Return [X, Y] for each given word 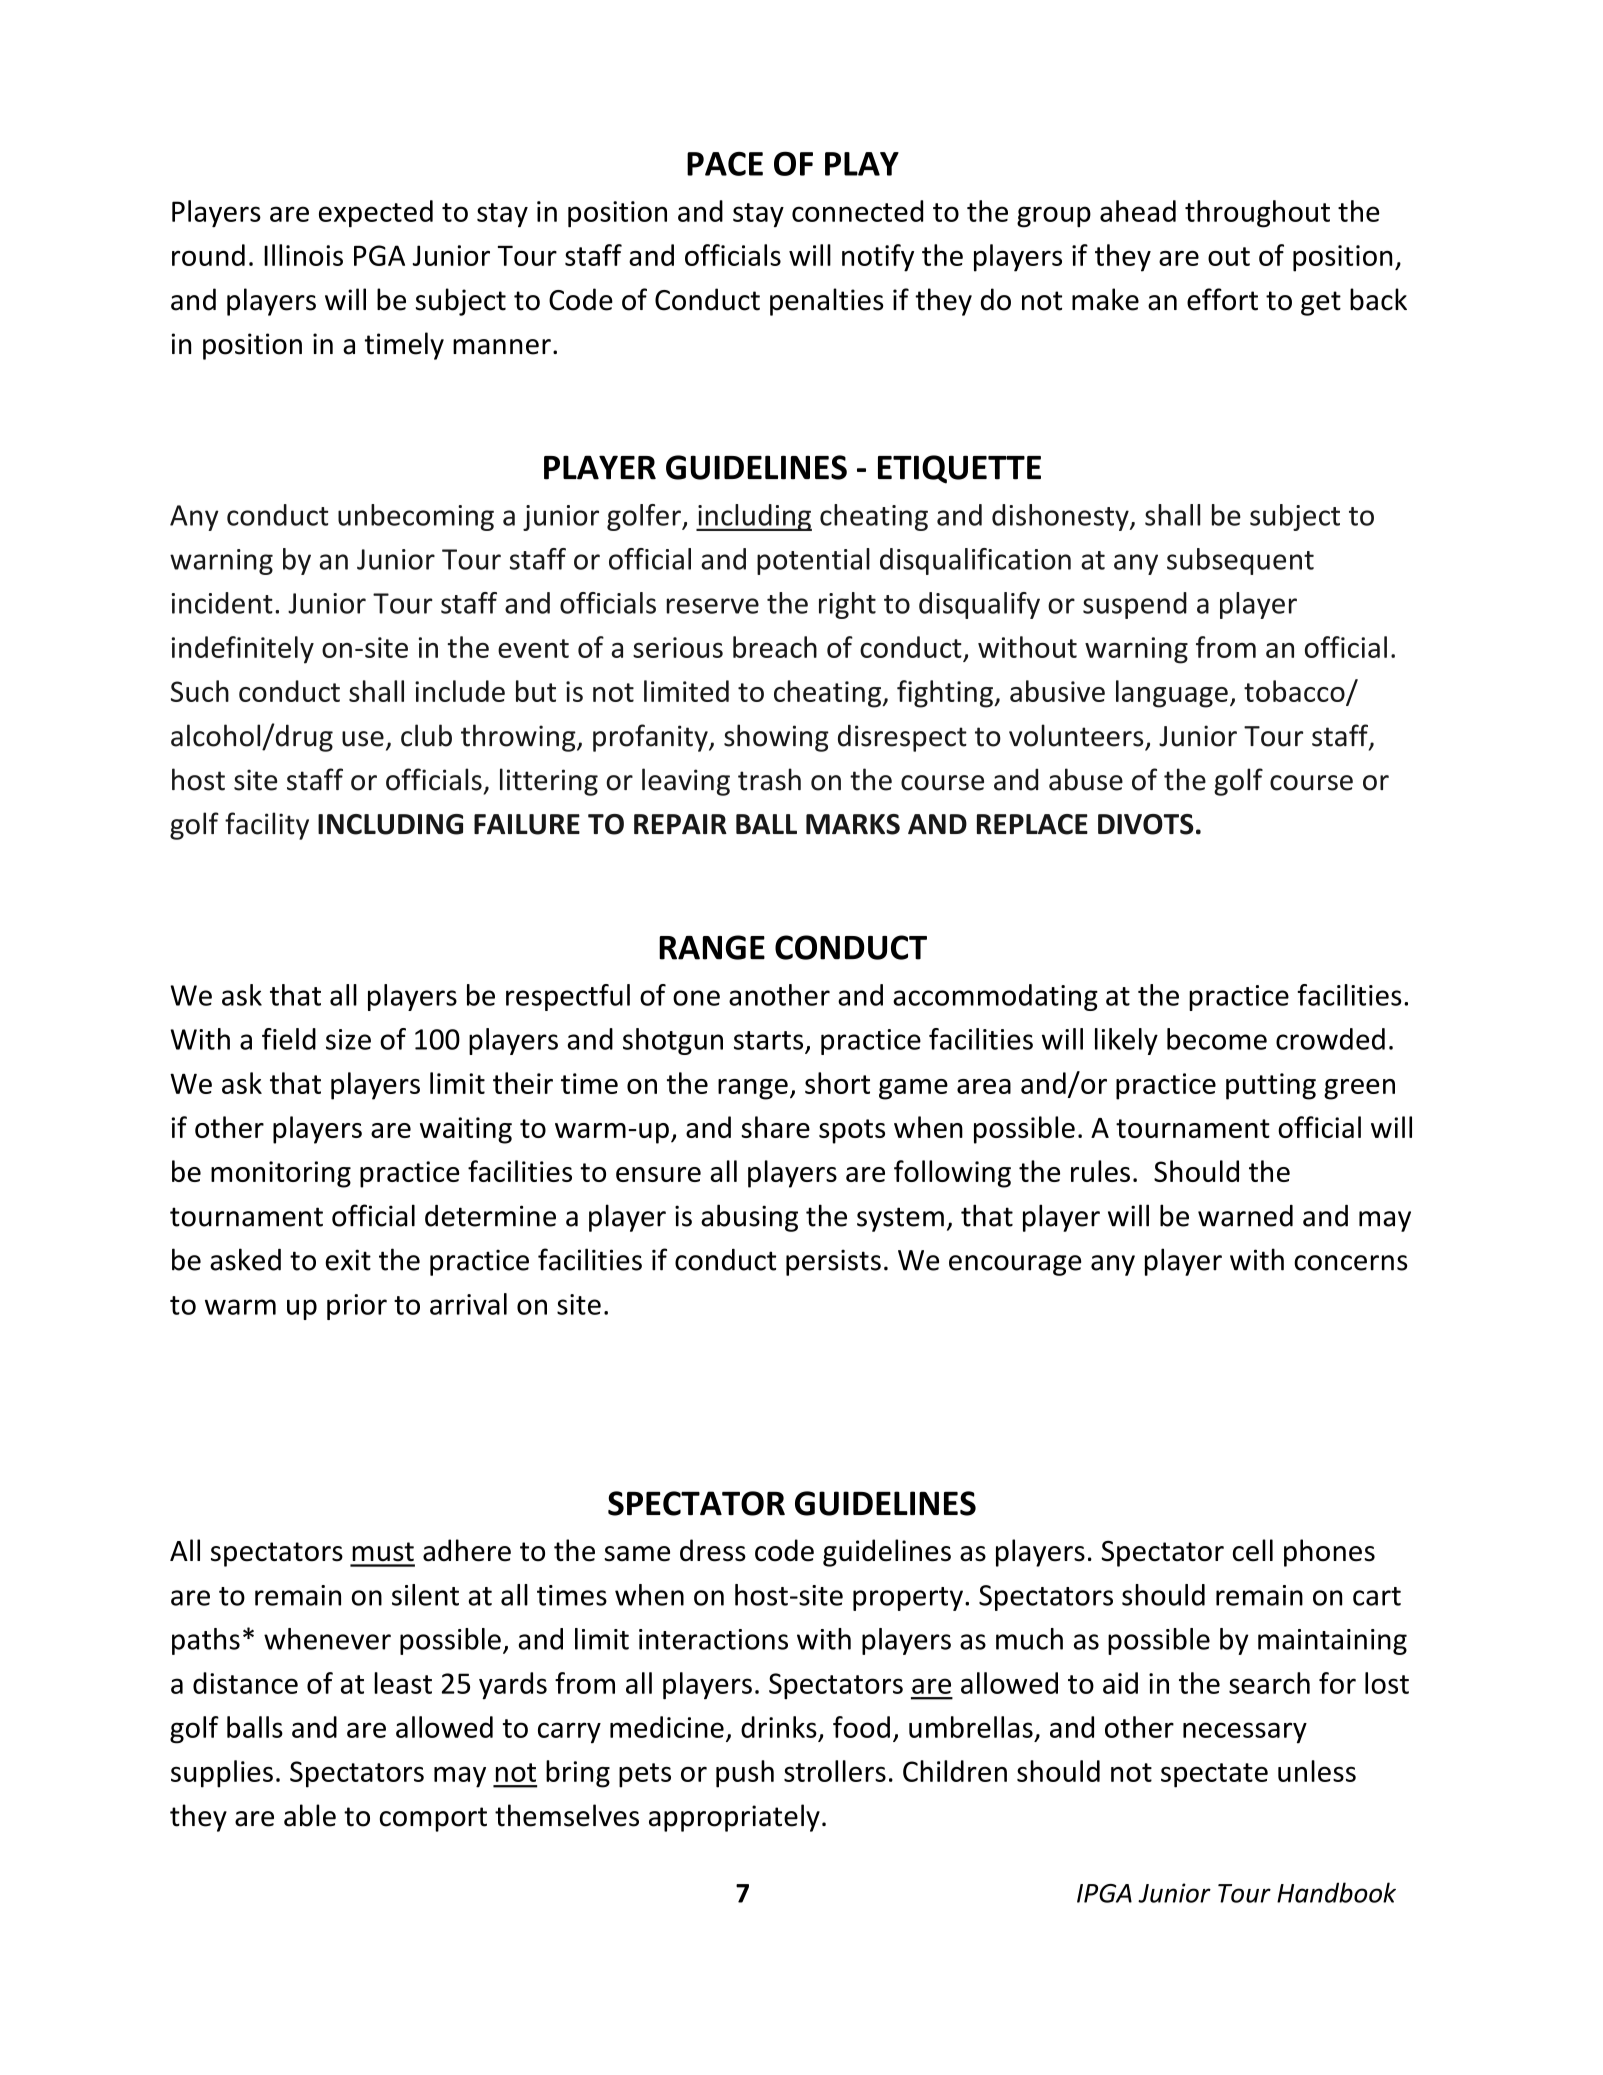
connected [857, 211]
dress [713, 1550]
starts [768, 1040]
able [310, 1815]
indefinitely [243, 650]
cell [1253, 1550]
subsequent [1240, 561]
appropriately [734, 1818]
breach [775, 647]
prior [357, 1307]
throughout [1257, 214]
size [348, 1039]
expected [376, 214]
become [1217, 1039]
